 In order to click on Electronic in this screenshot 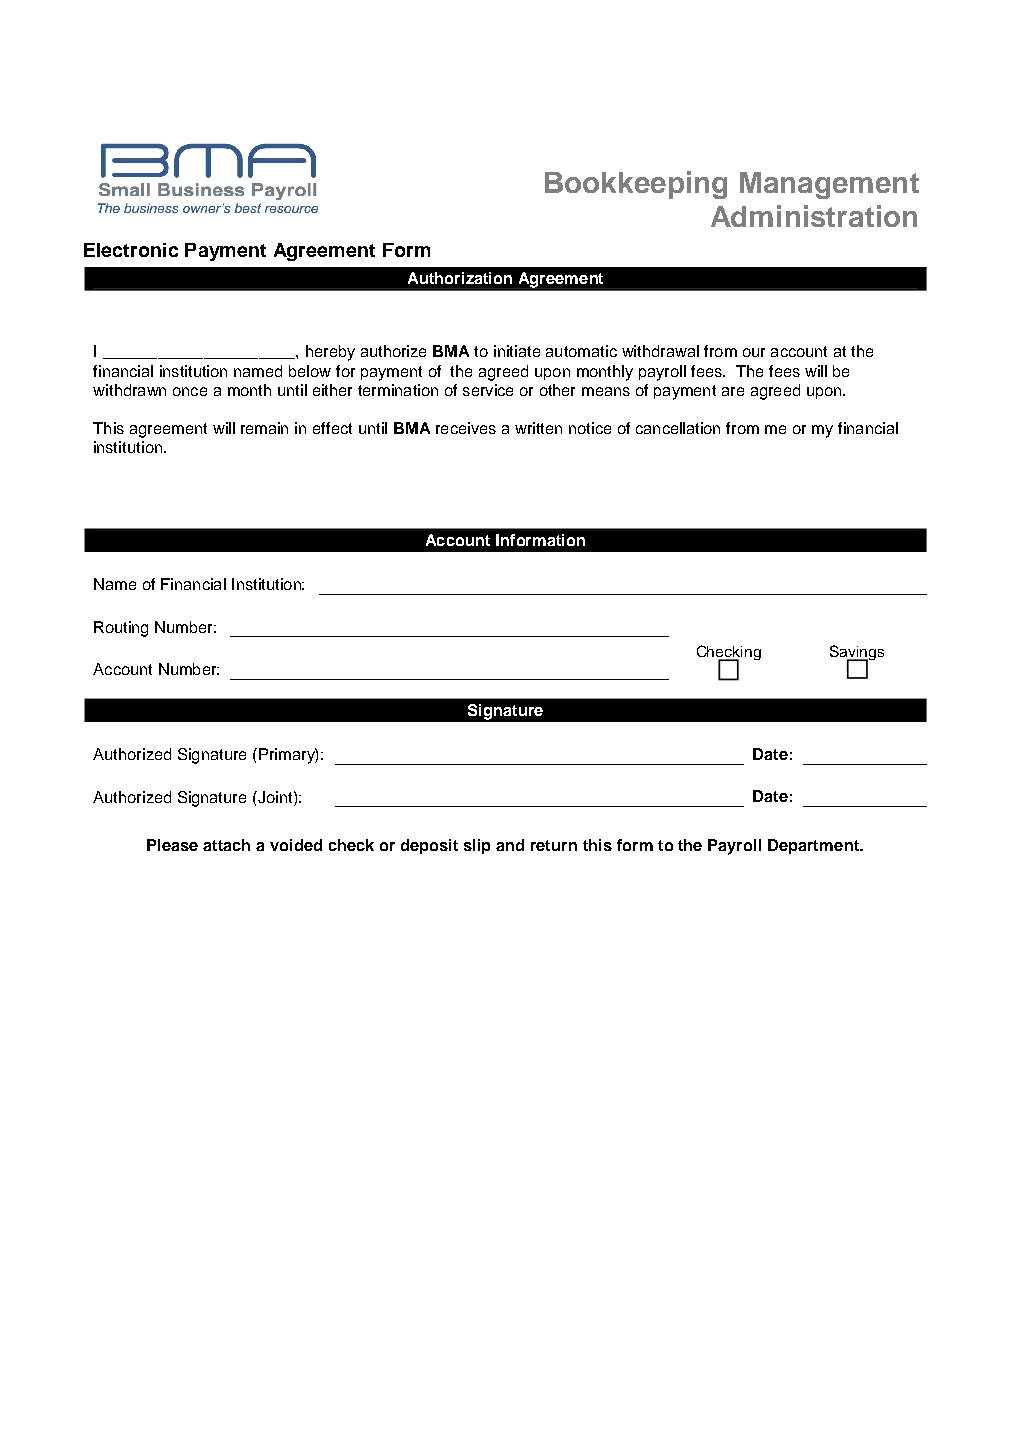, I will do `click(131, 250)`.
